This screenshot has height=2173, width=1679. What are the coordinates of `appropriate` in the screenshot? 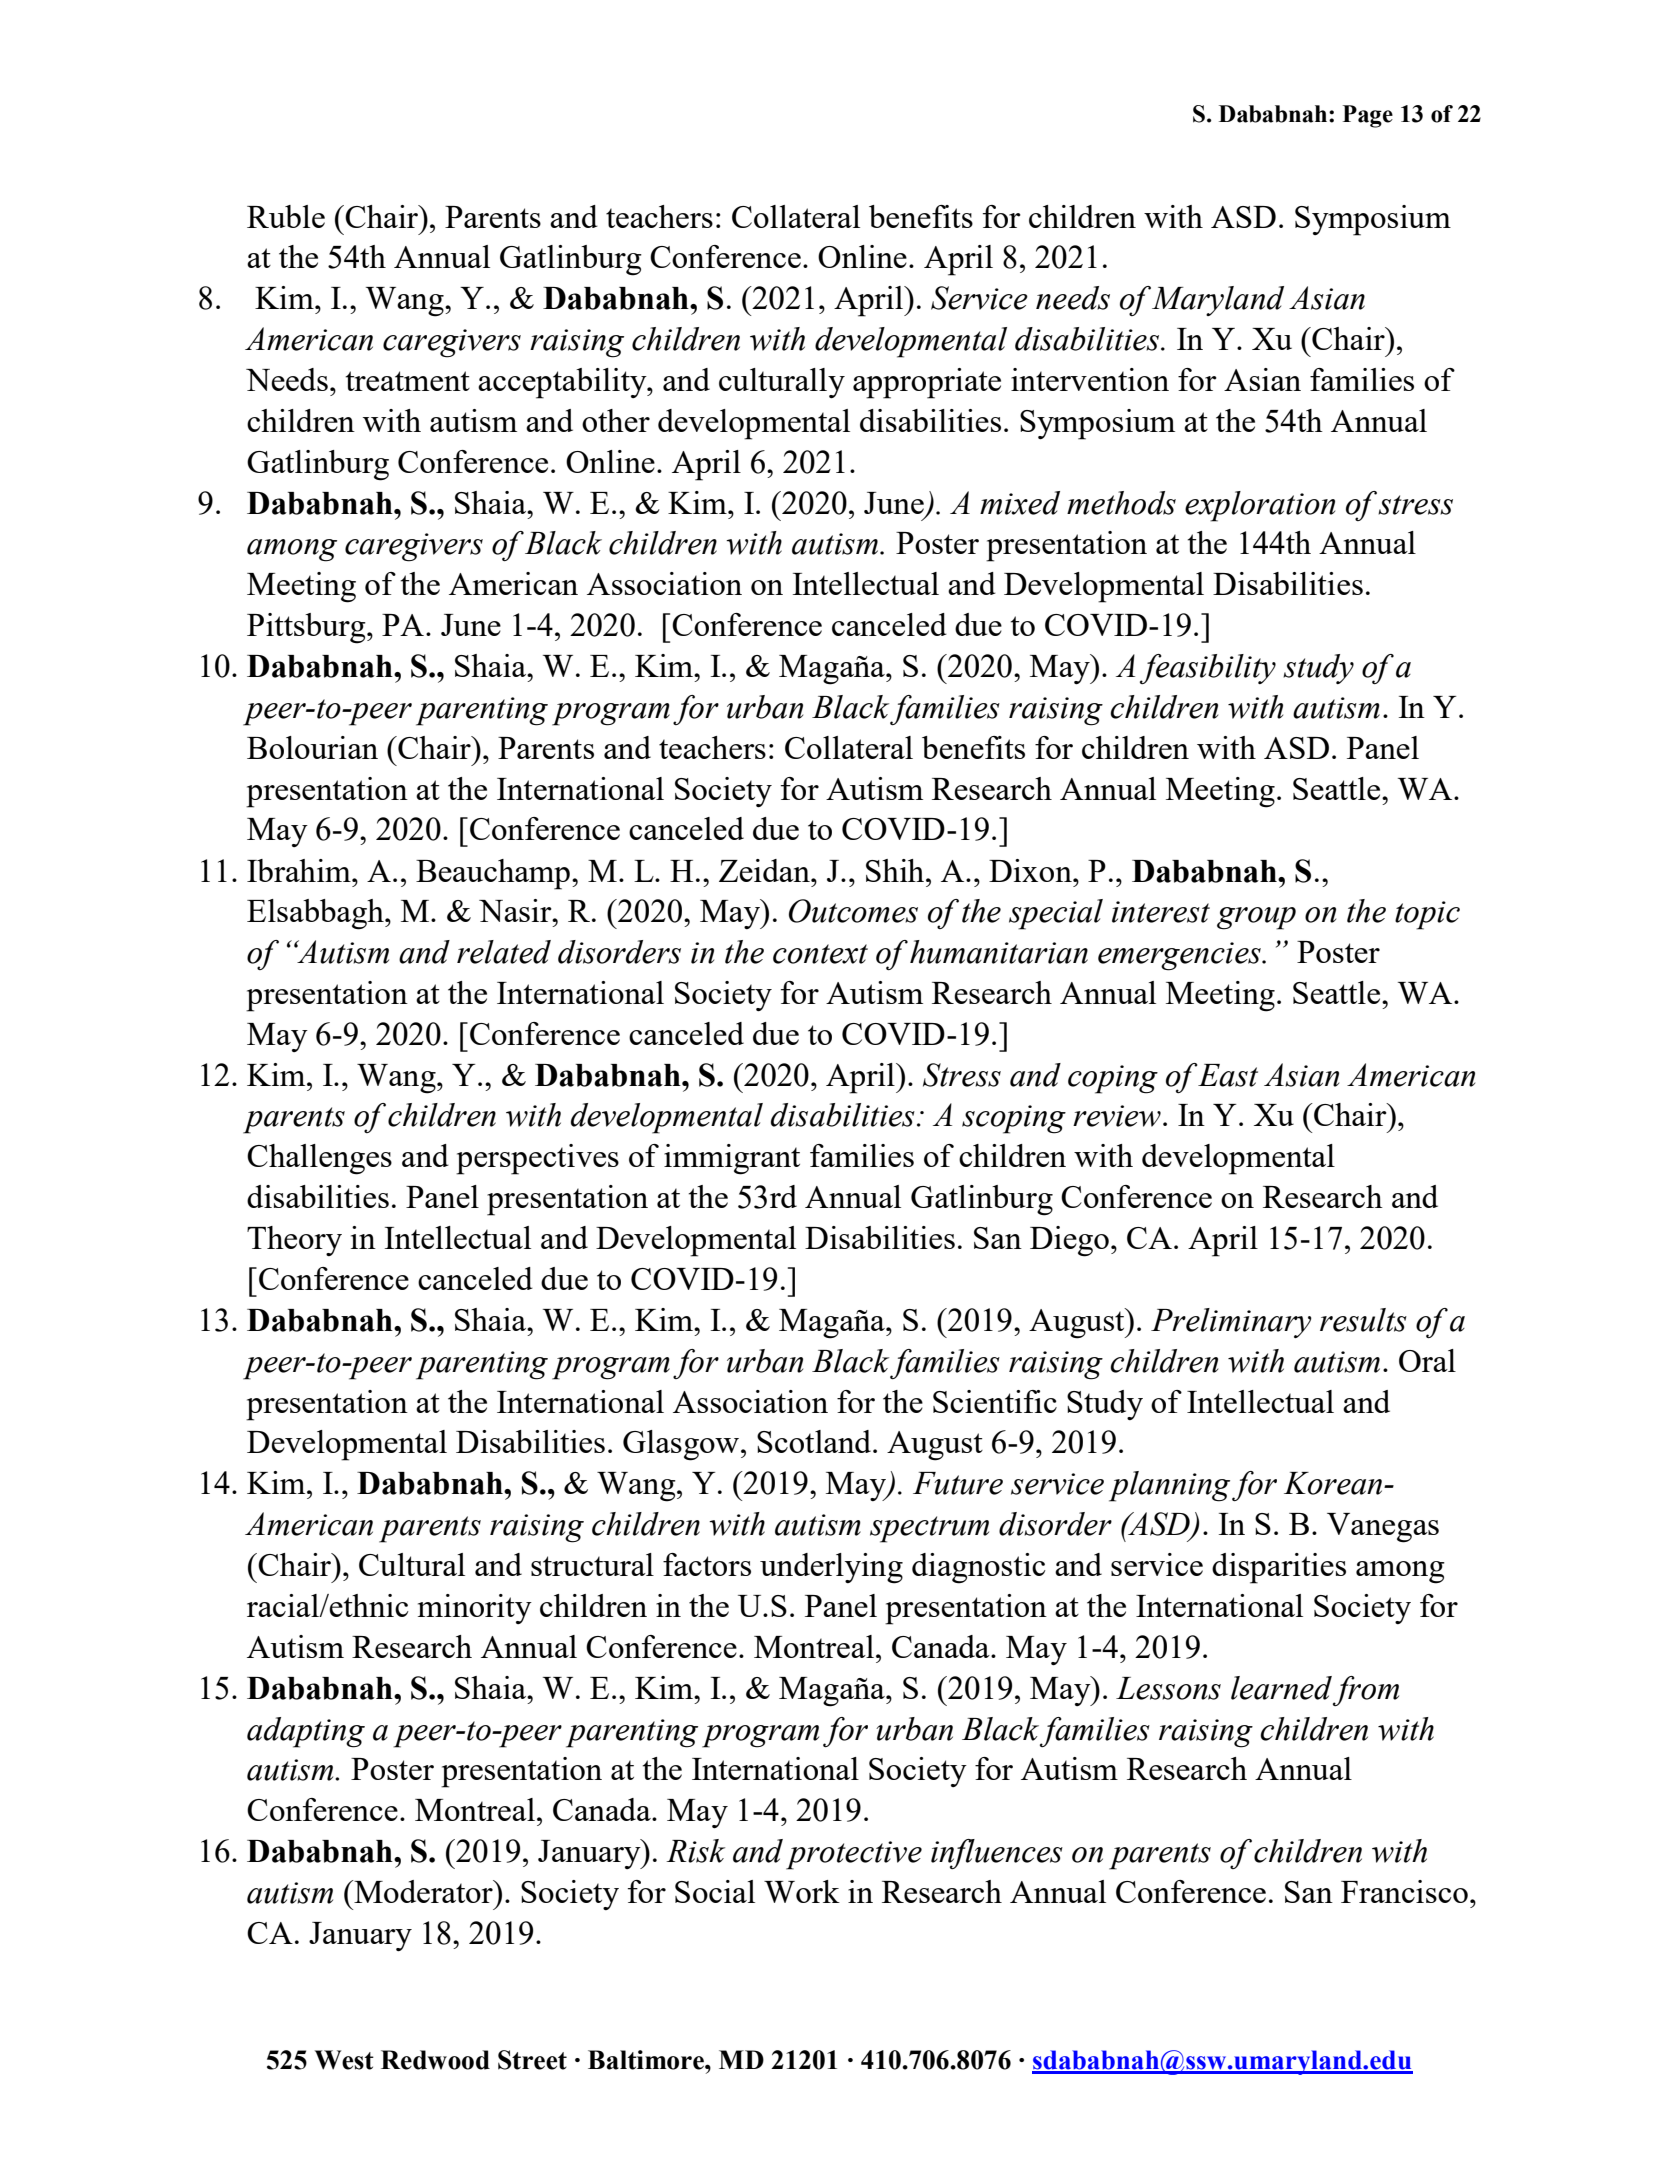 It's located at (927, 383).
